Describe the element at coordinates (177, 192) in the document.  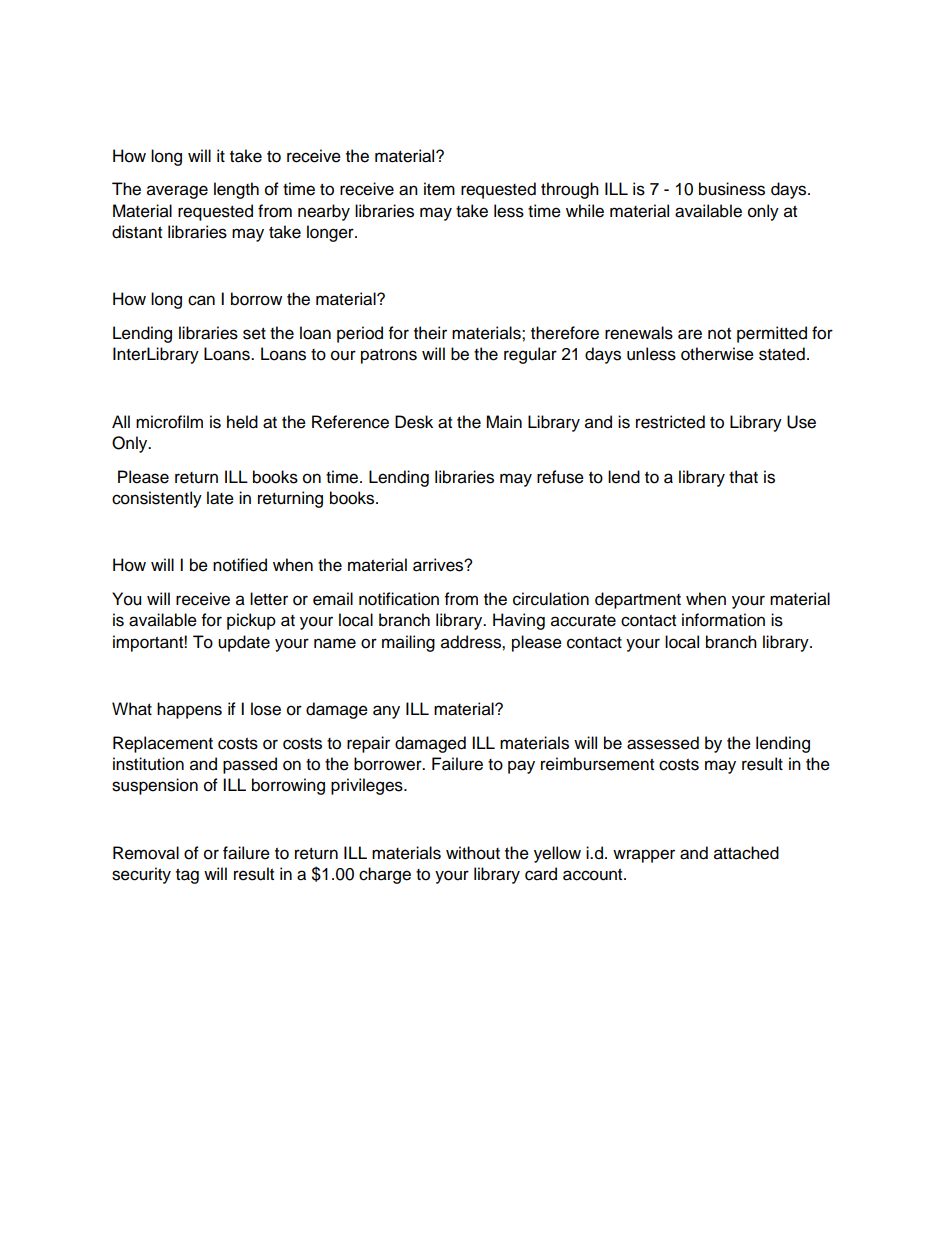
I see `average` at that location.
